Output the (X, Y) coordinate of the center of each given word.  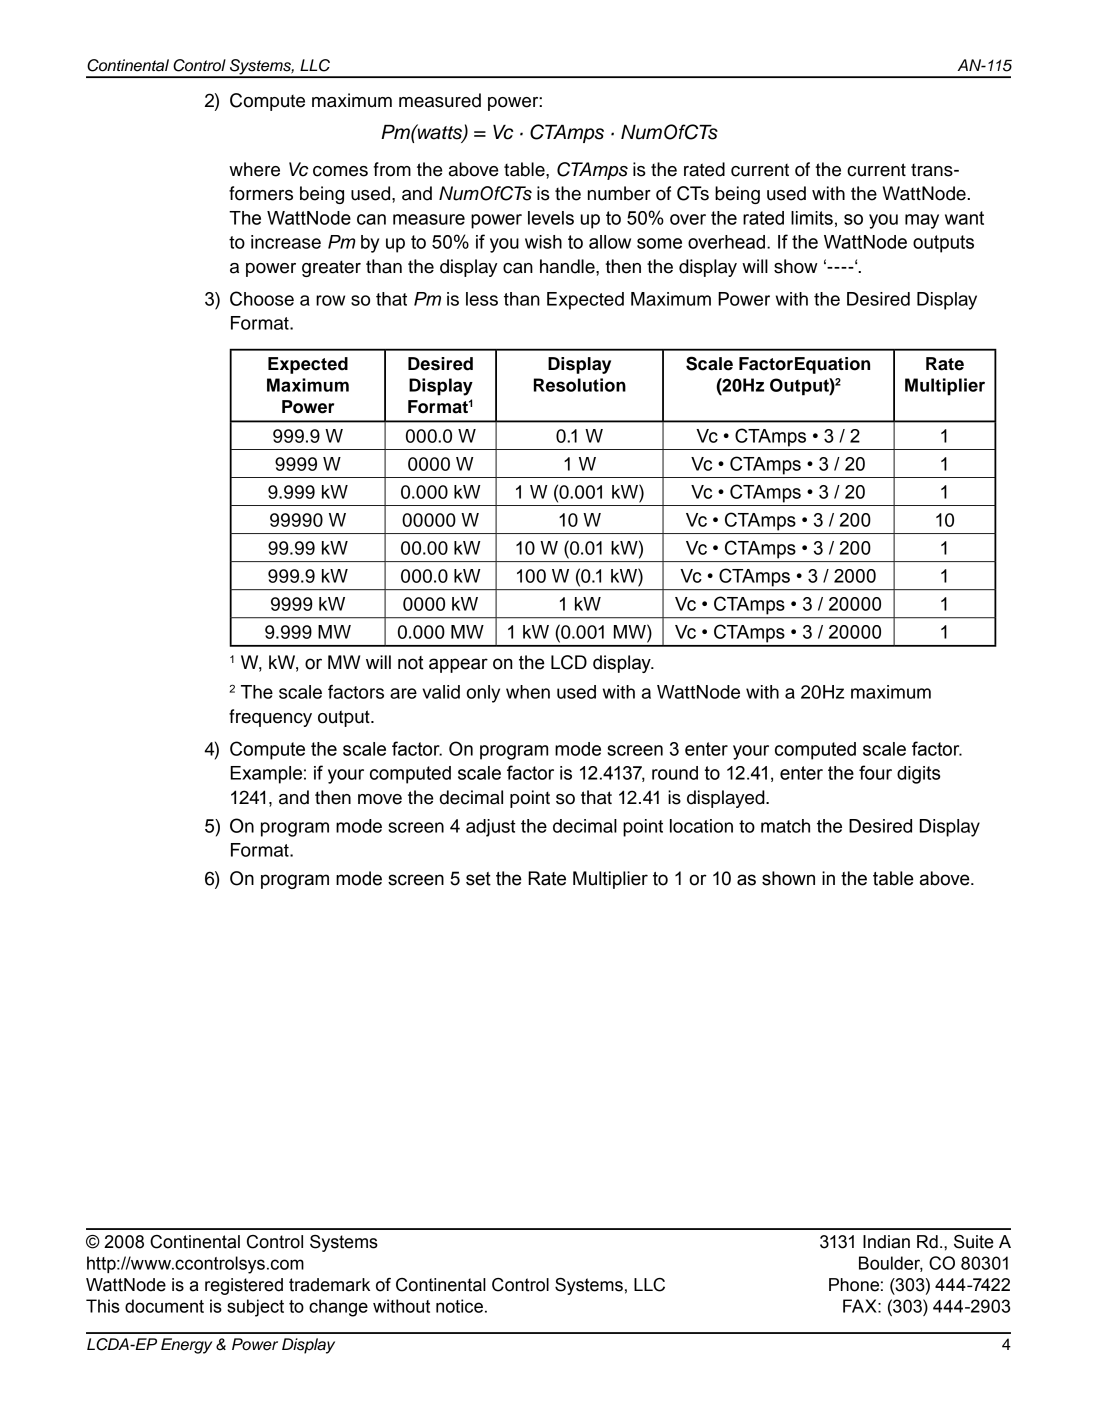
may (922, 221)
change (338, 1308)
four (875, 772)
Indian (886, 1242)
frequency (270, 718)
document (164, 1306)
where (254, 169)
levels (551, 218)
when (528, 692)
